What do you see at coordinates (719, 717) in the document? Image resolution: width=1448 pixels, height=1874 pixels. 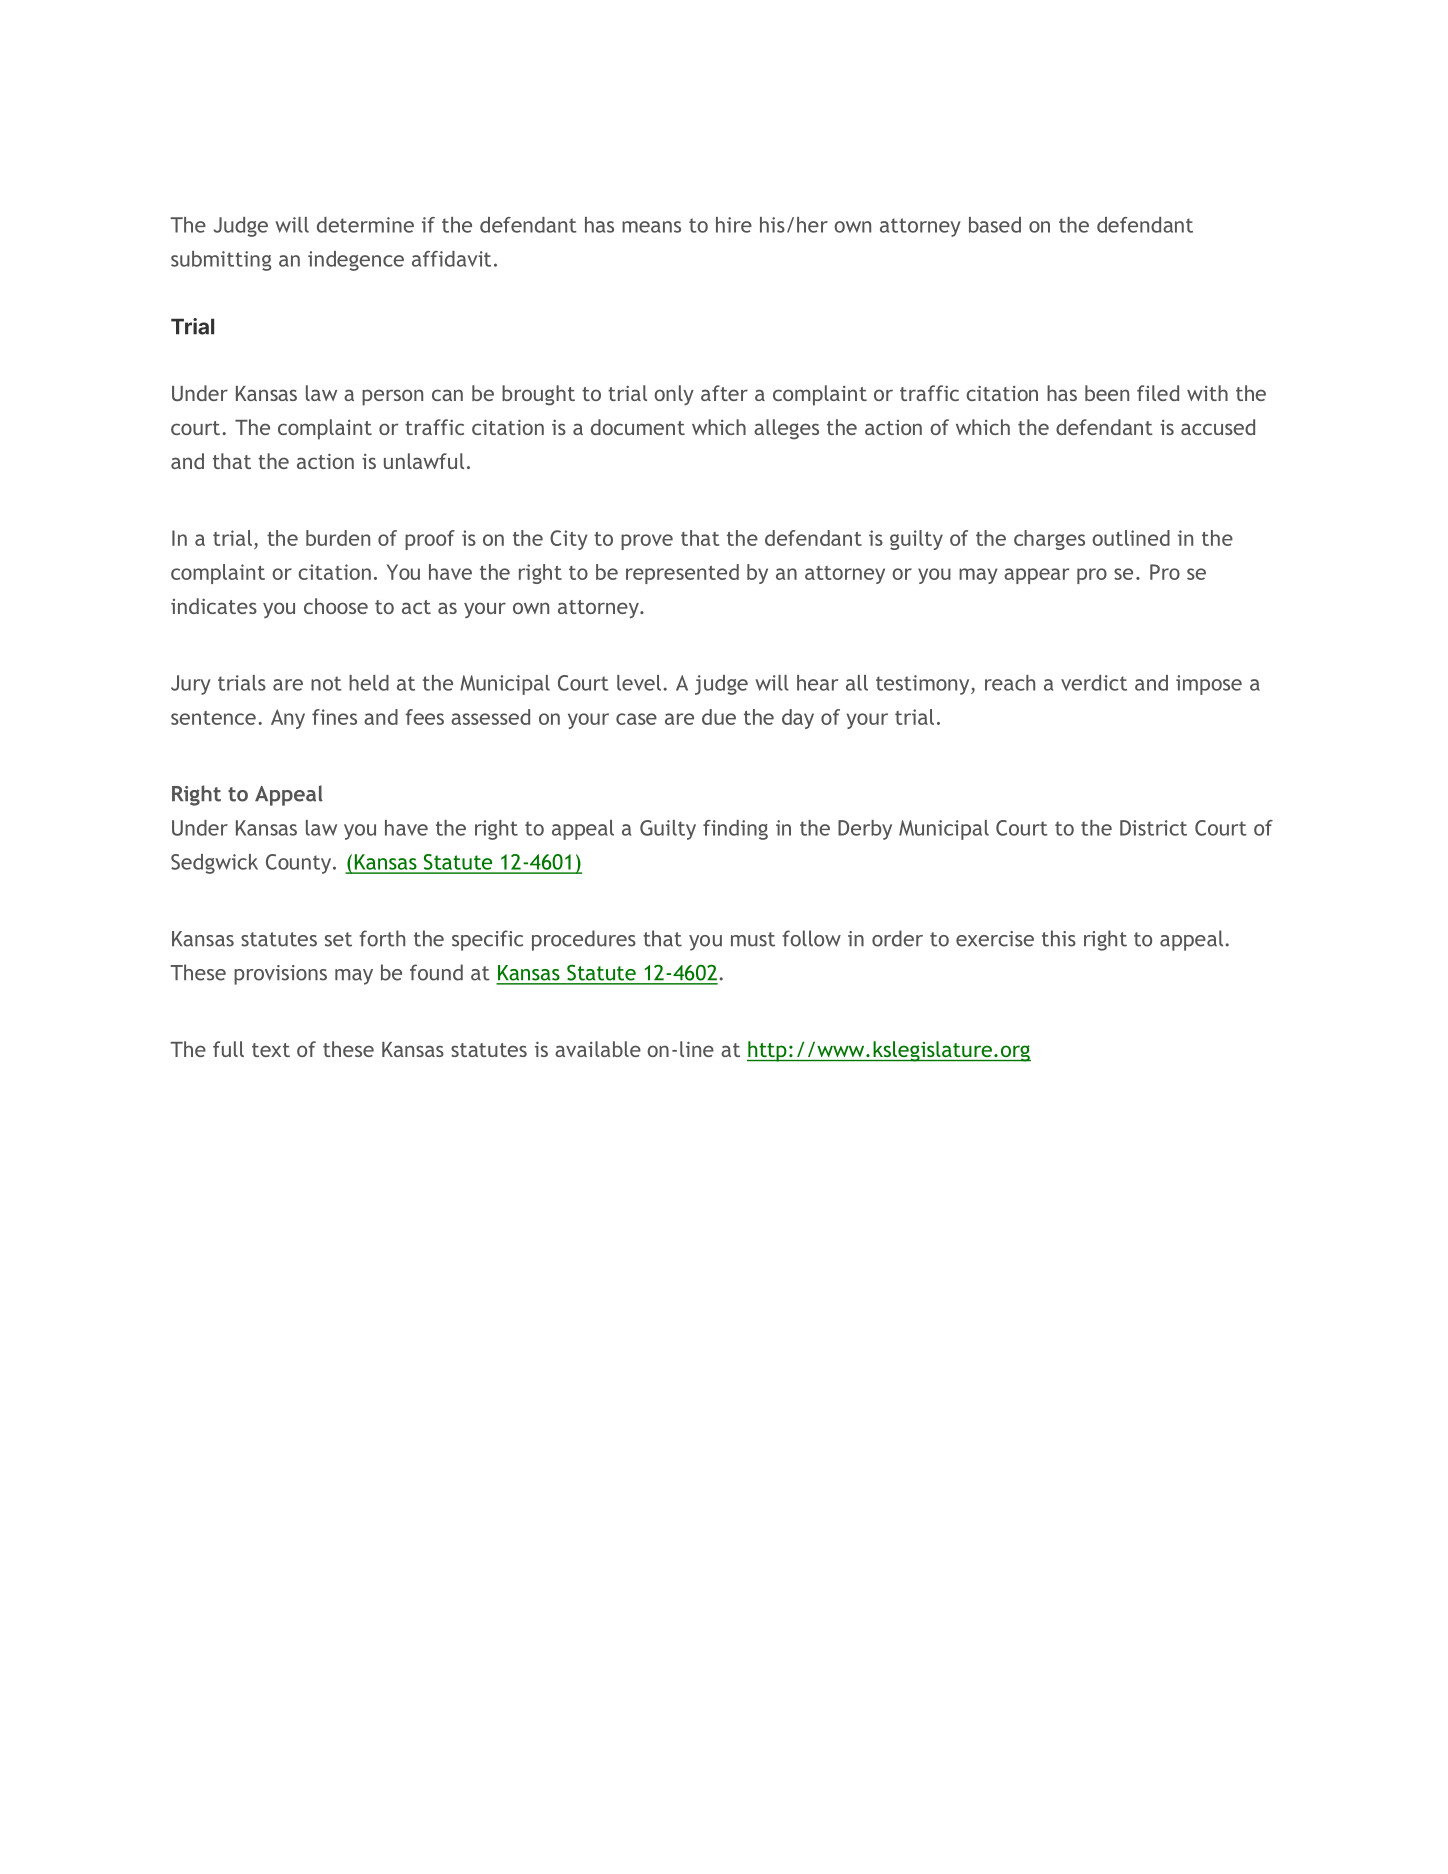 I see `due` at bounding box center [719, 717].
